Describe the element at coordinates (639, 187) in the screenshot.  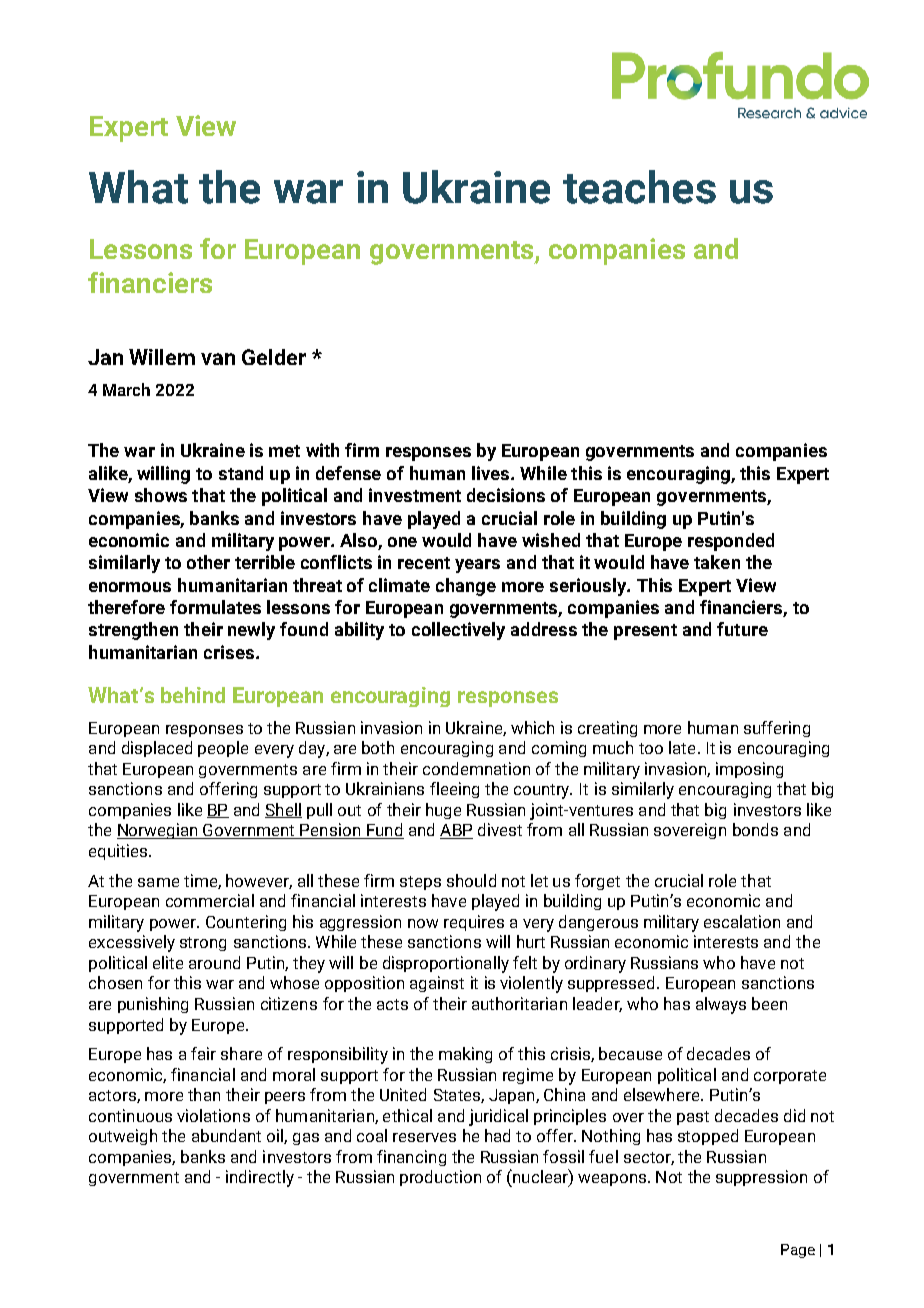
I see `teaches` at that location.
